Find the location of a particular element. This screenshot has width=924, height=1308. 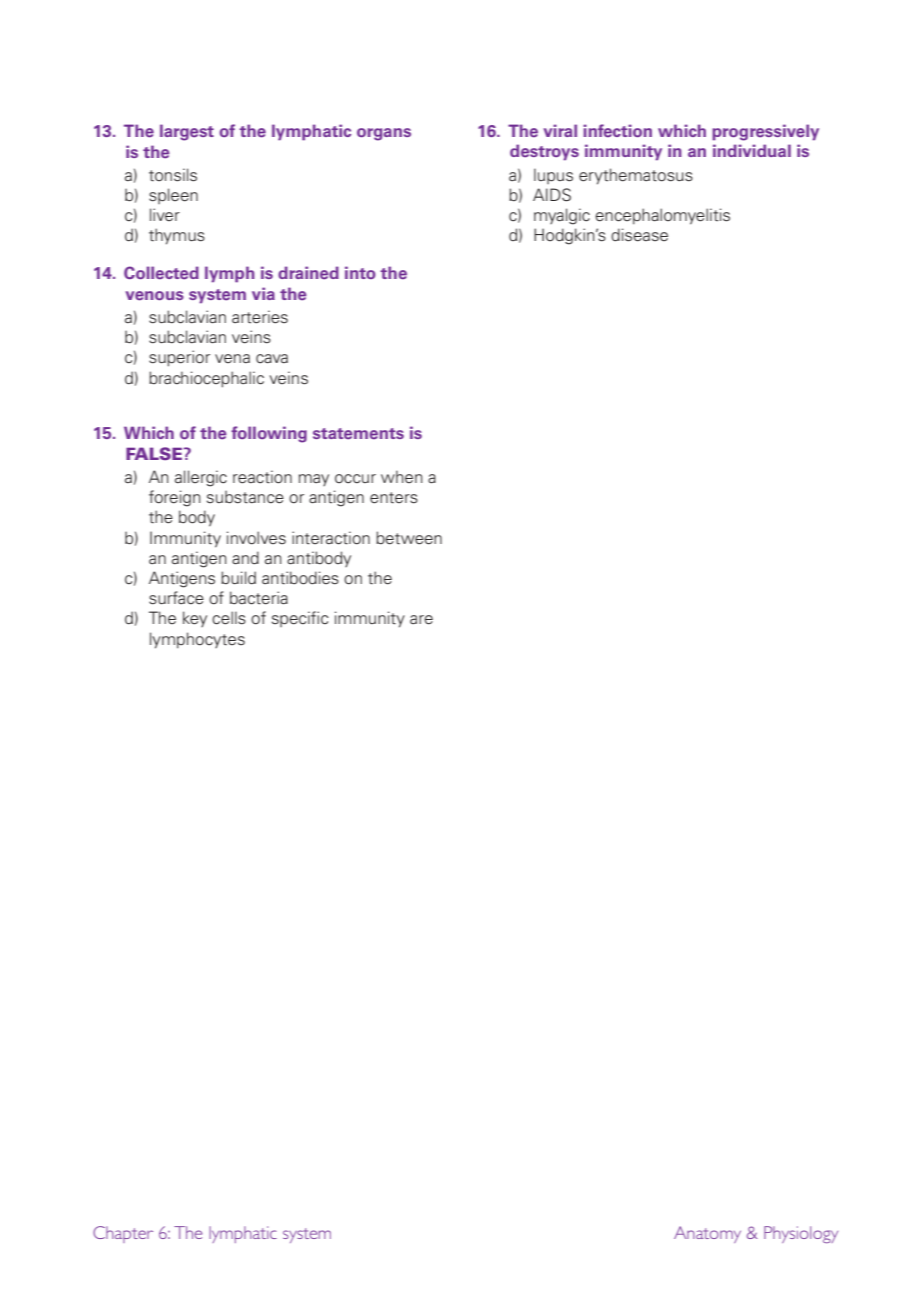

destroys is located at coordinates (544, 152).
